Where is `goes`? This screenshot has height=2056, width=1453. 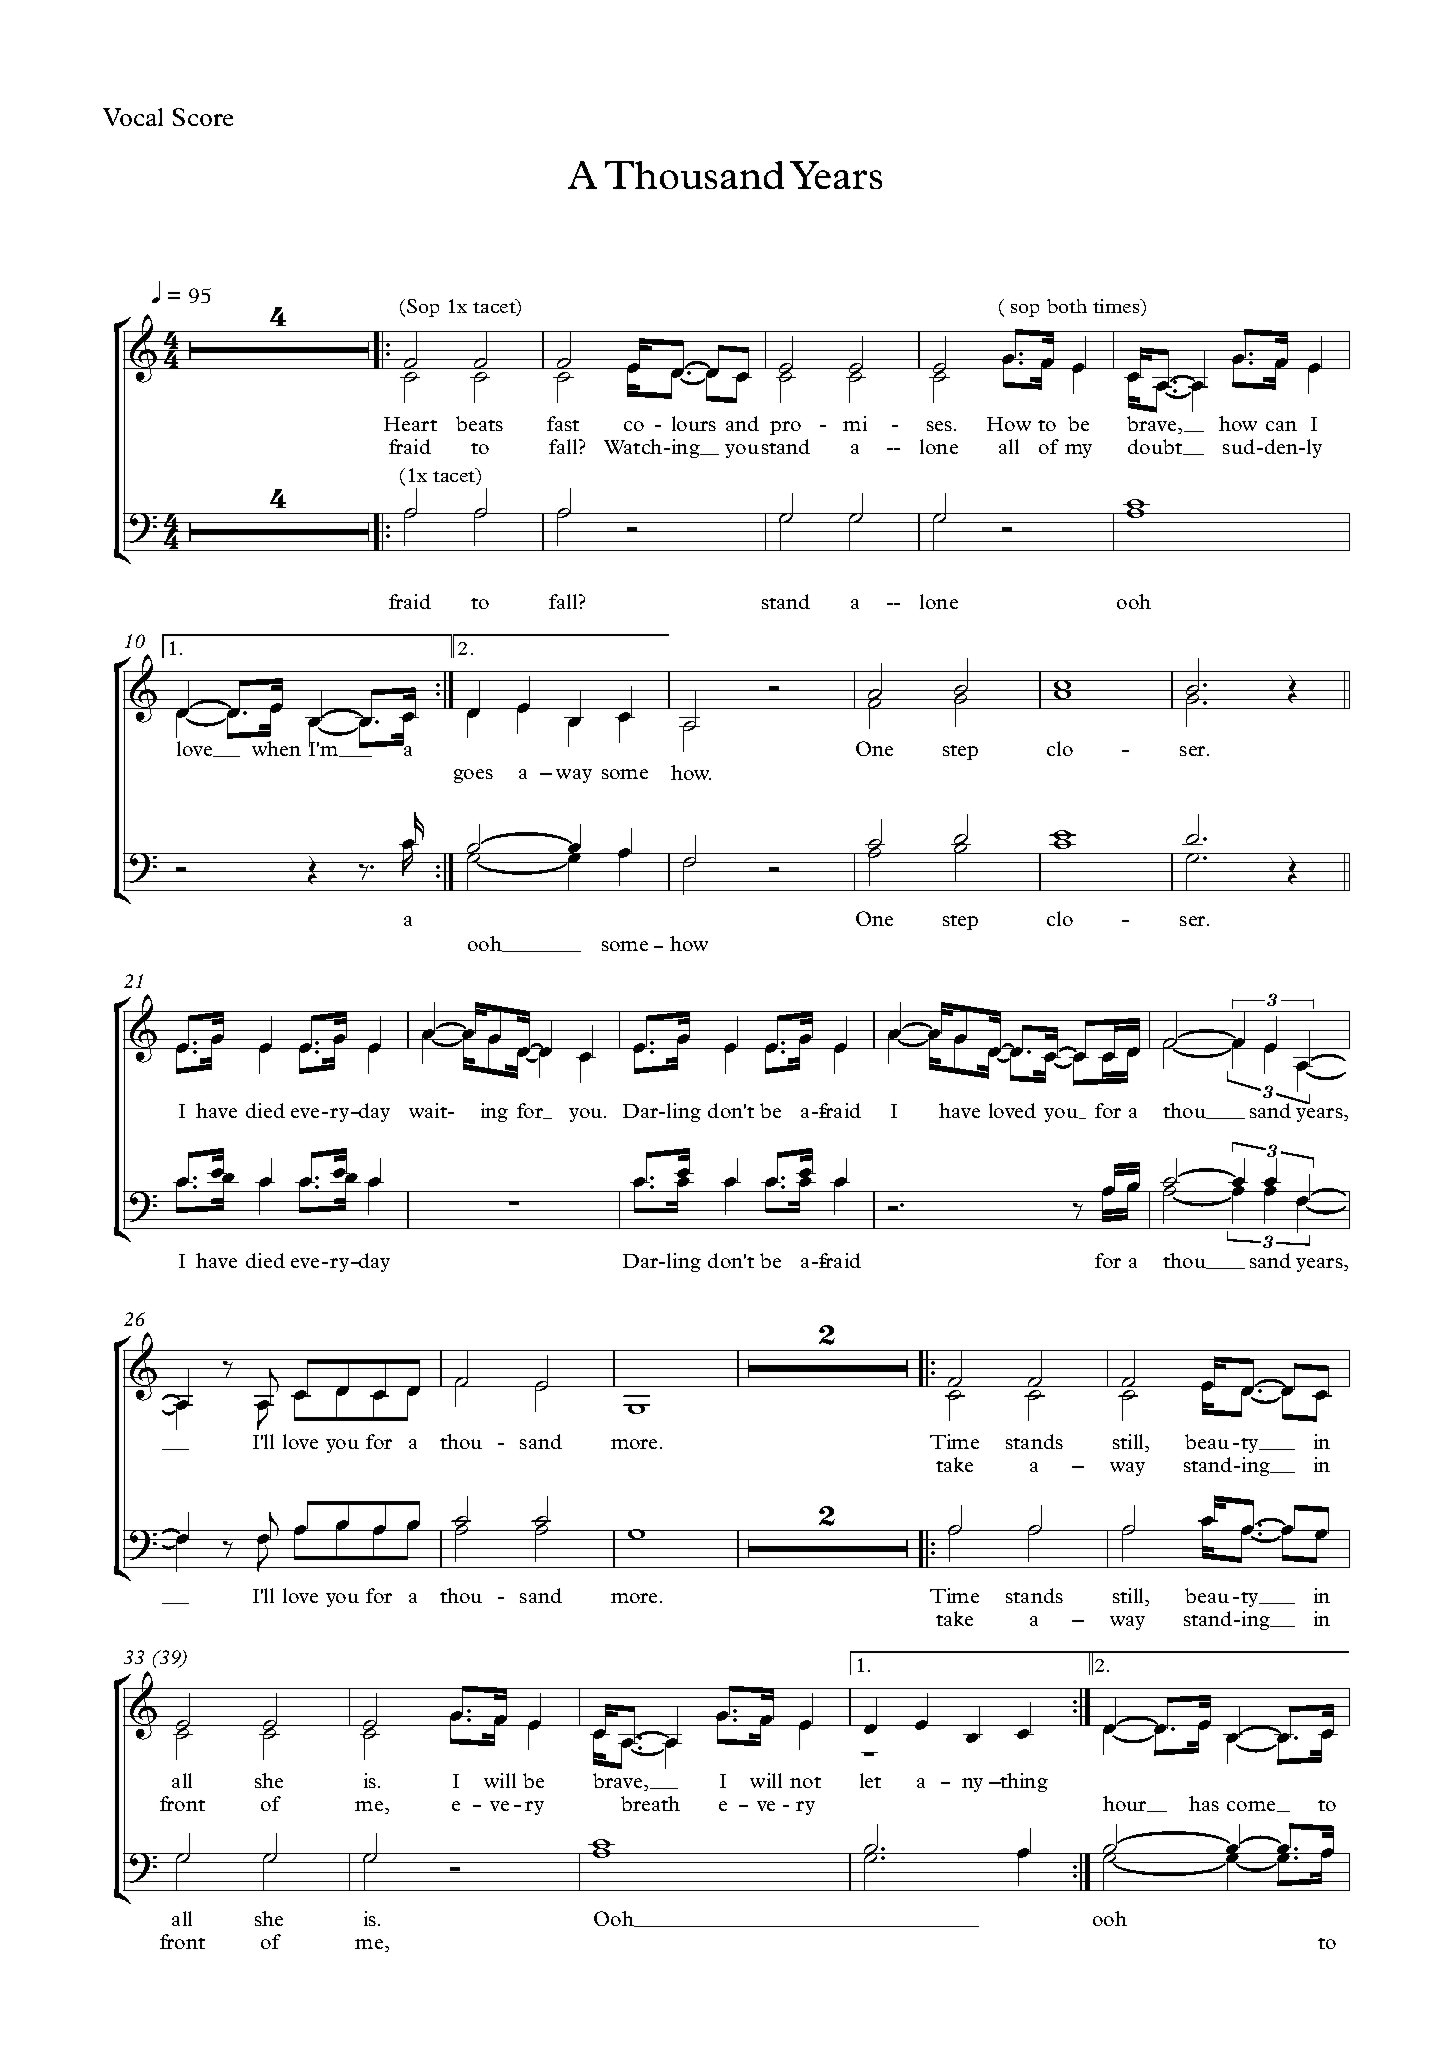 goes is located at coordinates (473, 776).
